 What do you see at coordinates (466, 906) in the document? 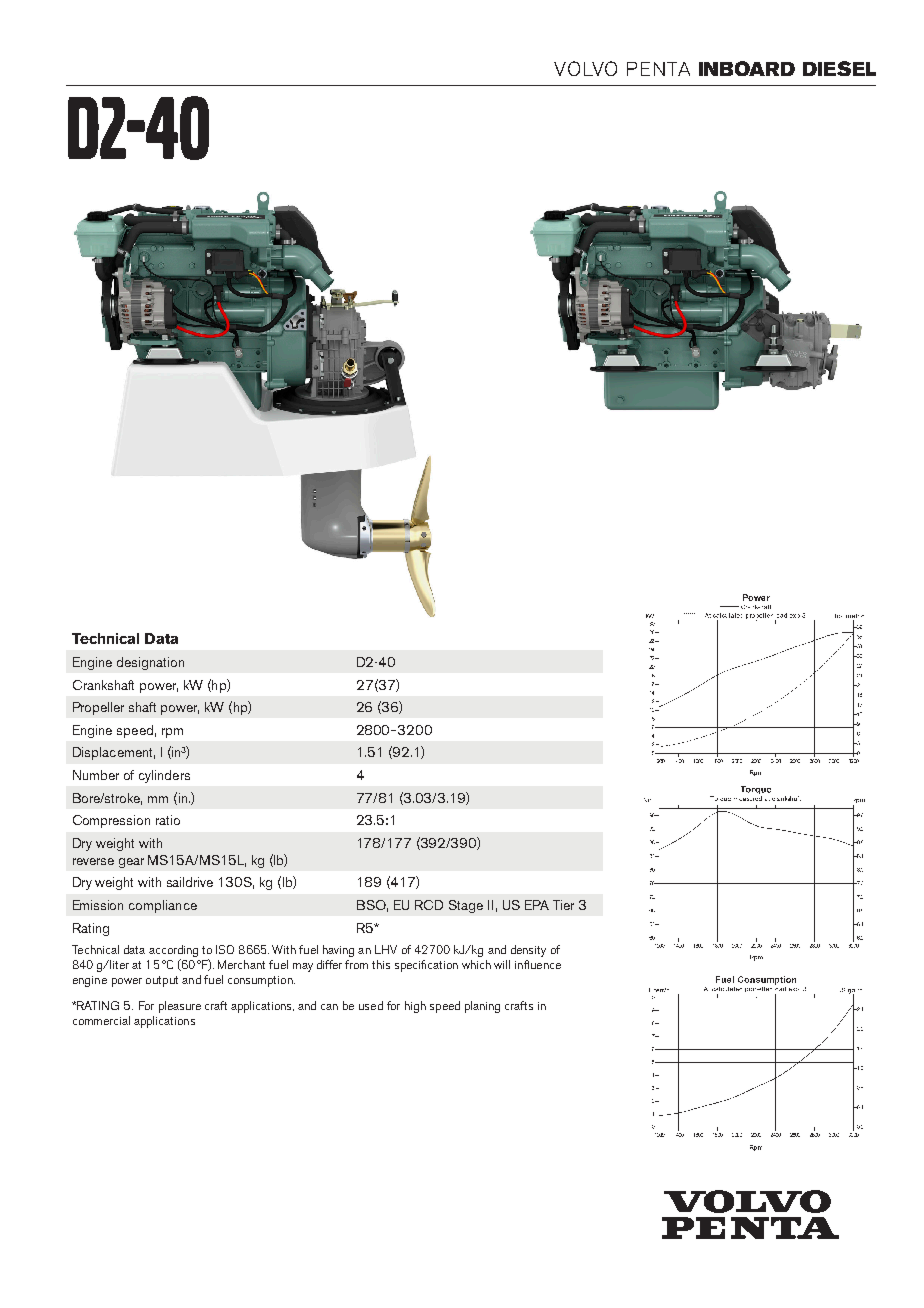
I see `Stage` at bounding box center [466, 906].
